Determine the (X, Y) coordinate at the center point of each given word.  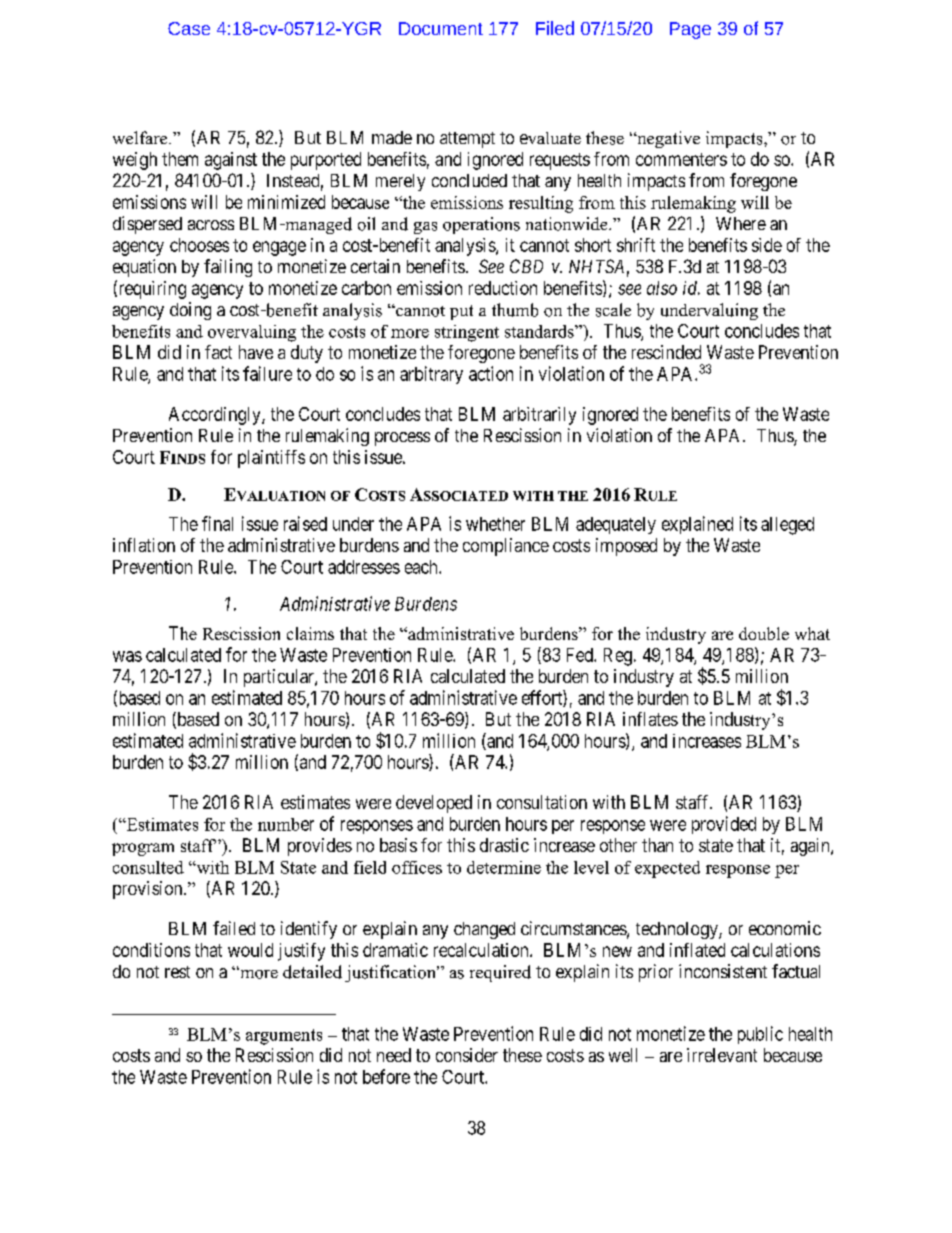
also (662, 288)
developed (434, 804)
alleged (787, 526)
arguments (284, 1037)
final (217, 523)
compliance (506, 547)
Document (441, 28)
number (286, 824)
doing (190, 311)
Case (189, 28)
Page (690, 30)
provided (724, 825)
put (461, 312)
